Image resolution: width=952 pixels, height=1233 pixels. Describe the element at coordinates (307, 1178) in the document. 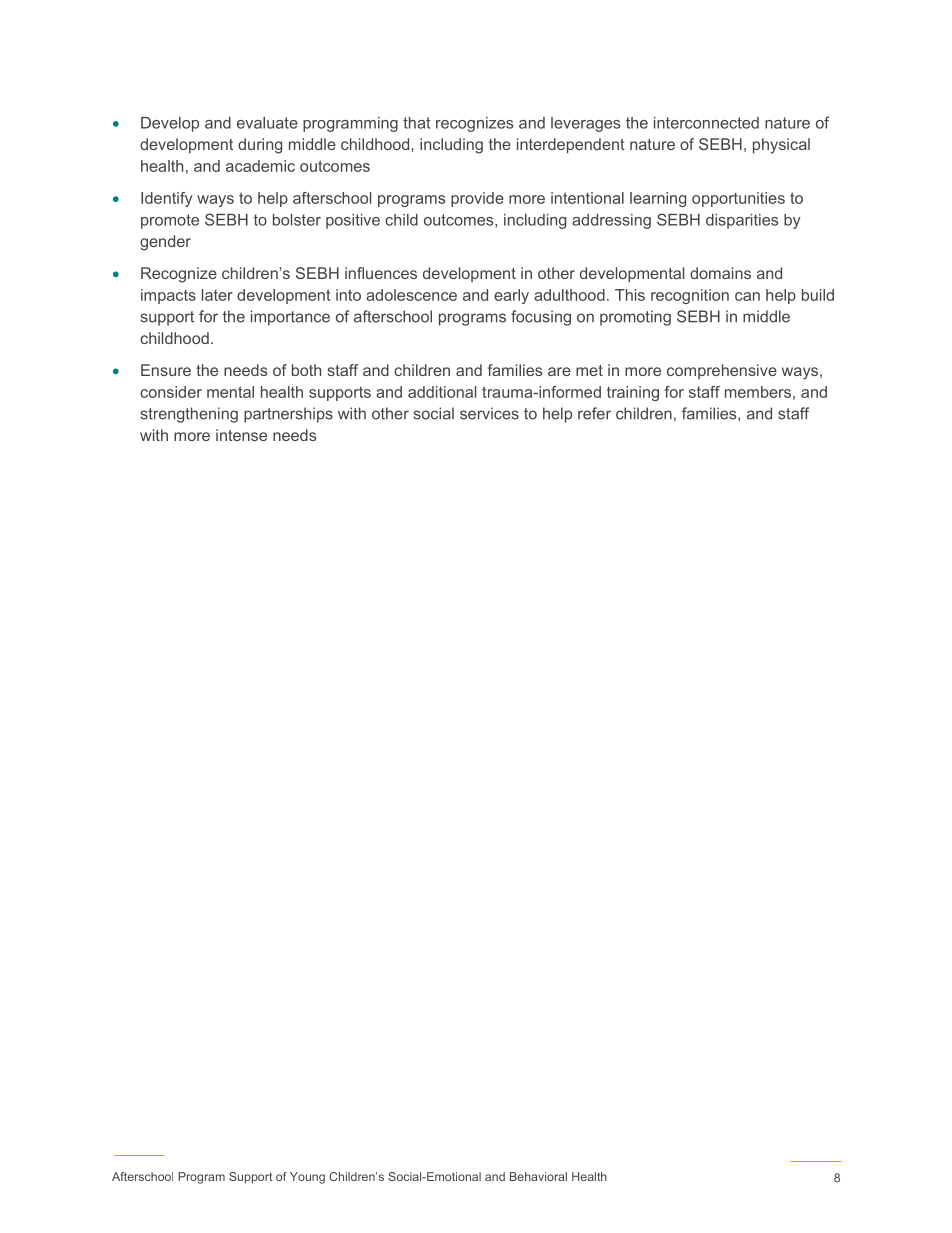

I see `Young` at that location.
